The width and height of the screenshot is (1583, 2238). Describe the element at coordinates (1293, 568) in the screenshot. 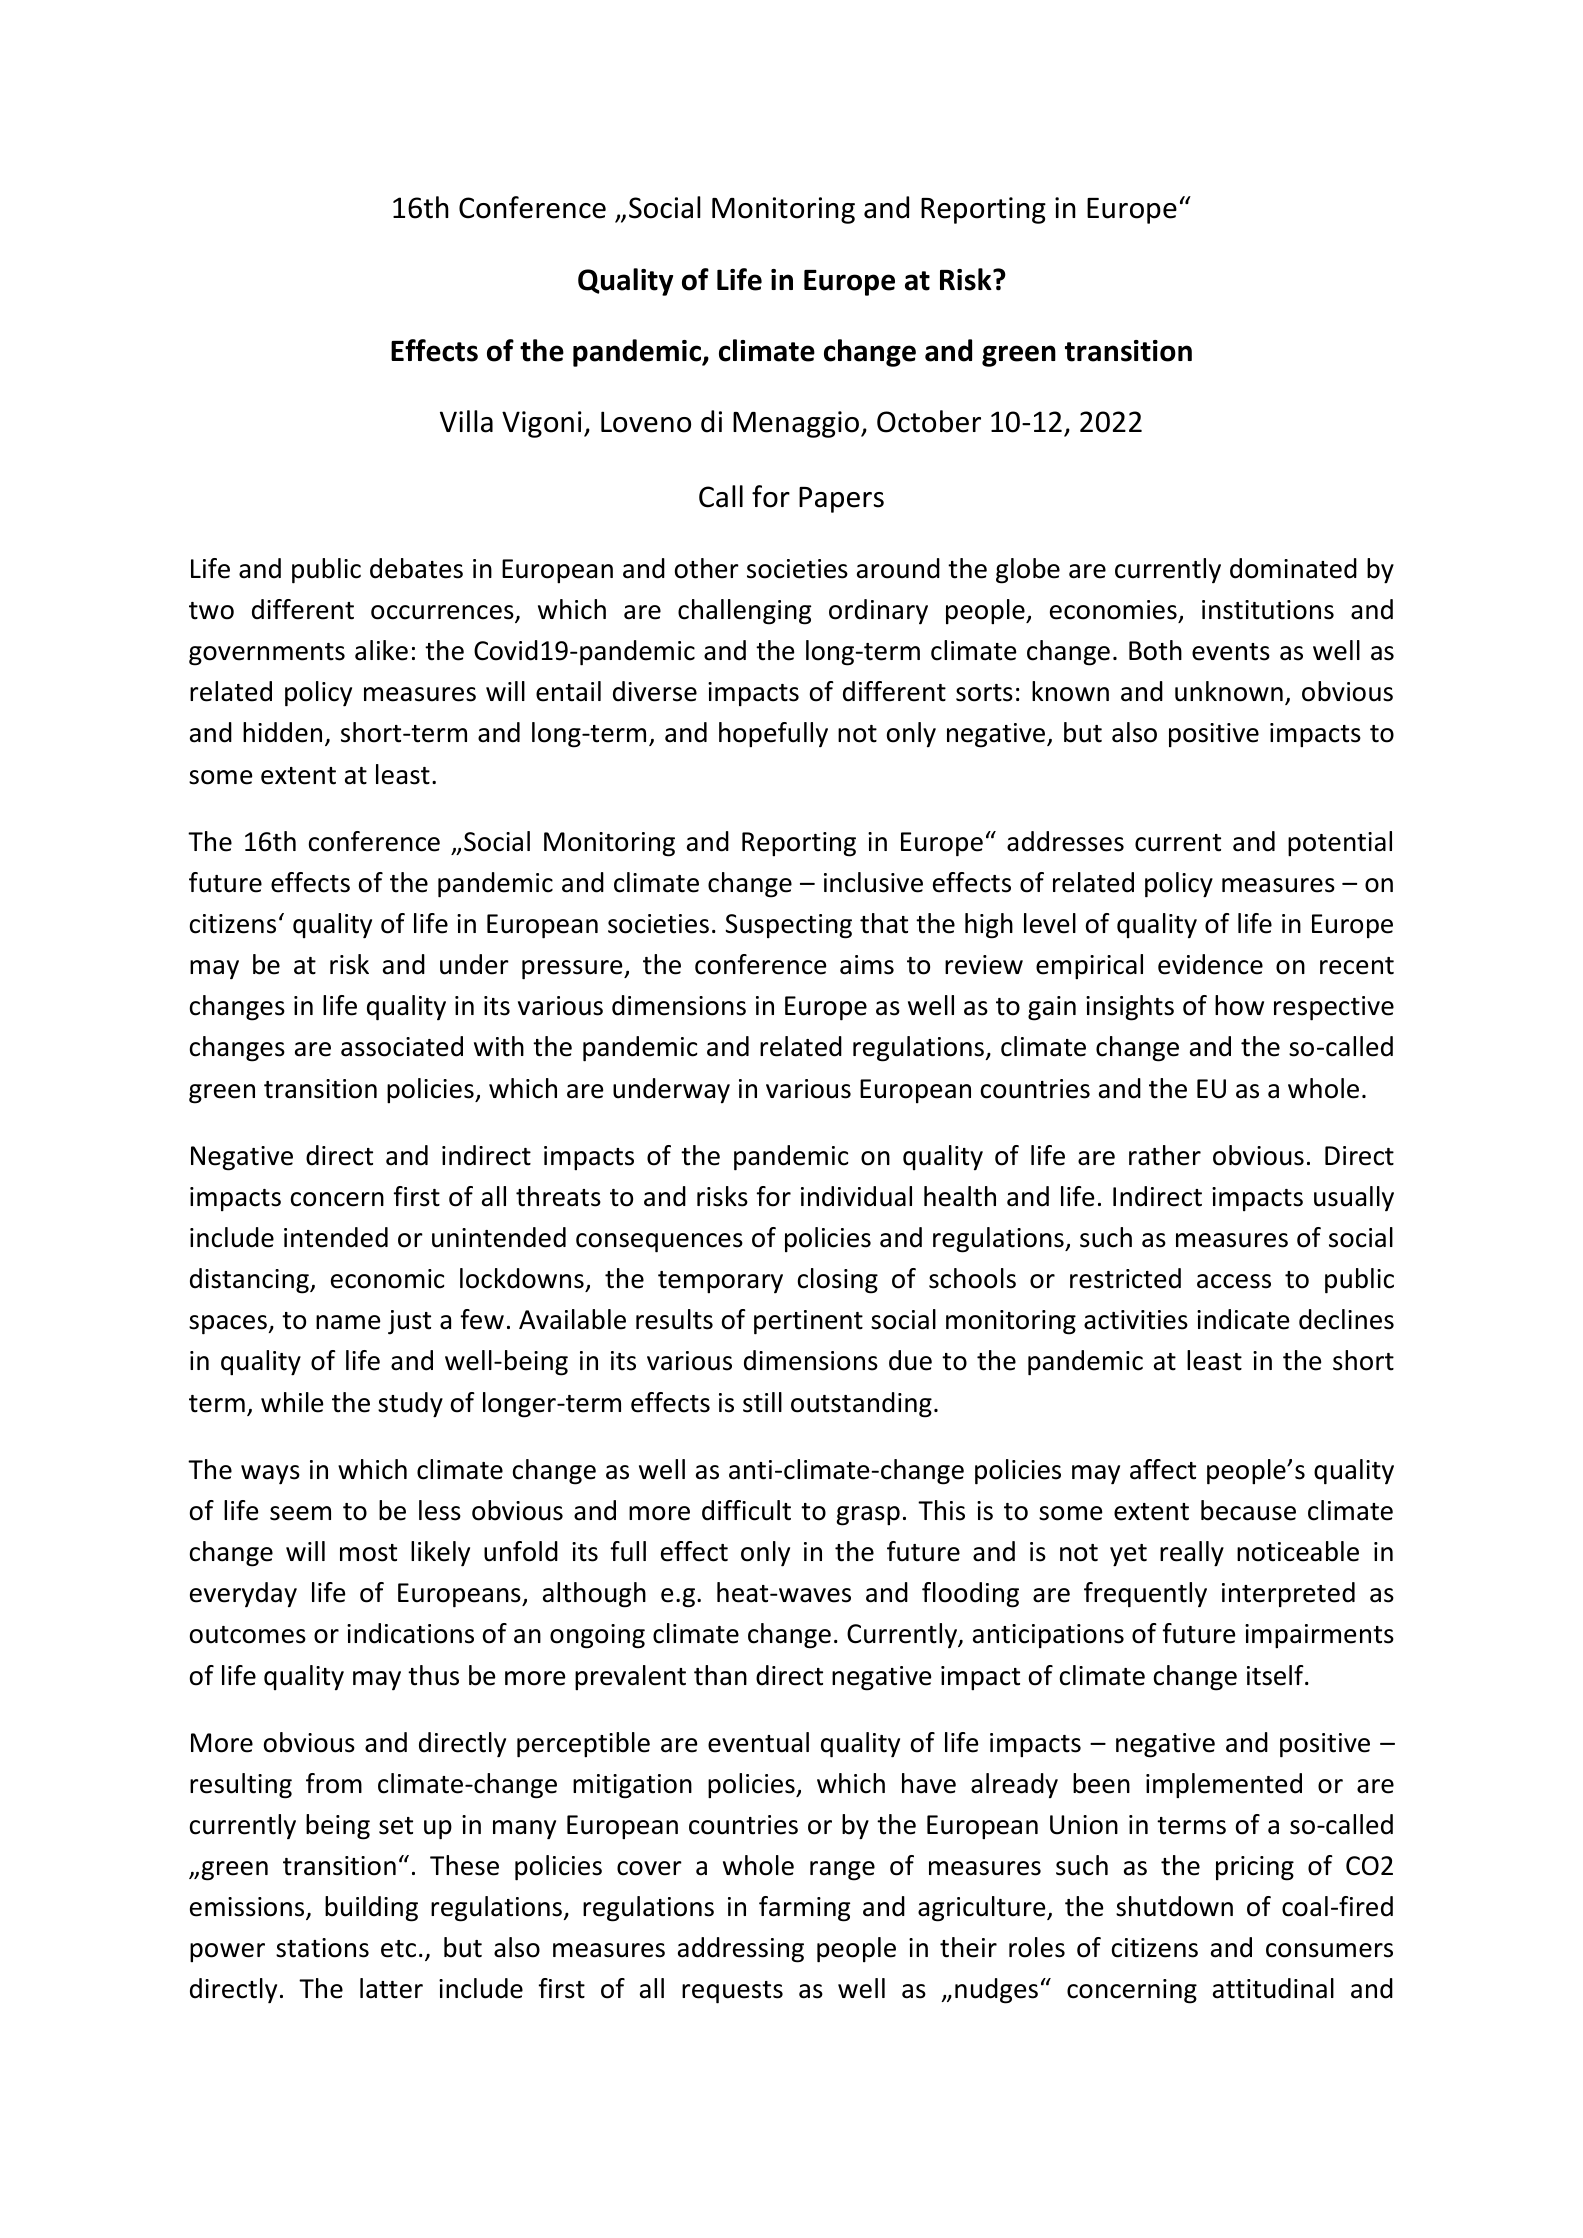

I see `dominated` at that location.
